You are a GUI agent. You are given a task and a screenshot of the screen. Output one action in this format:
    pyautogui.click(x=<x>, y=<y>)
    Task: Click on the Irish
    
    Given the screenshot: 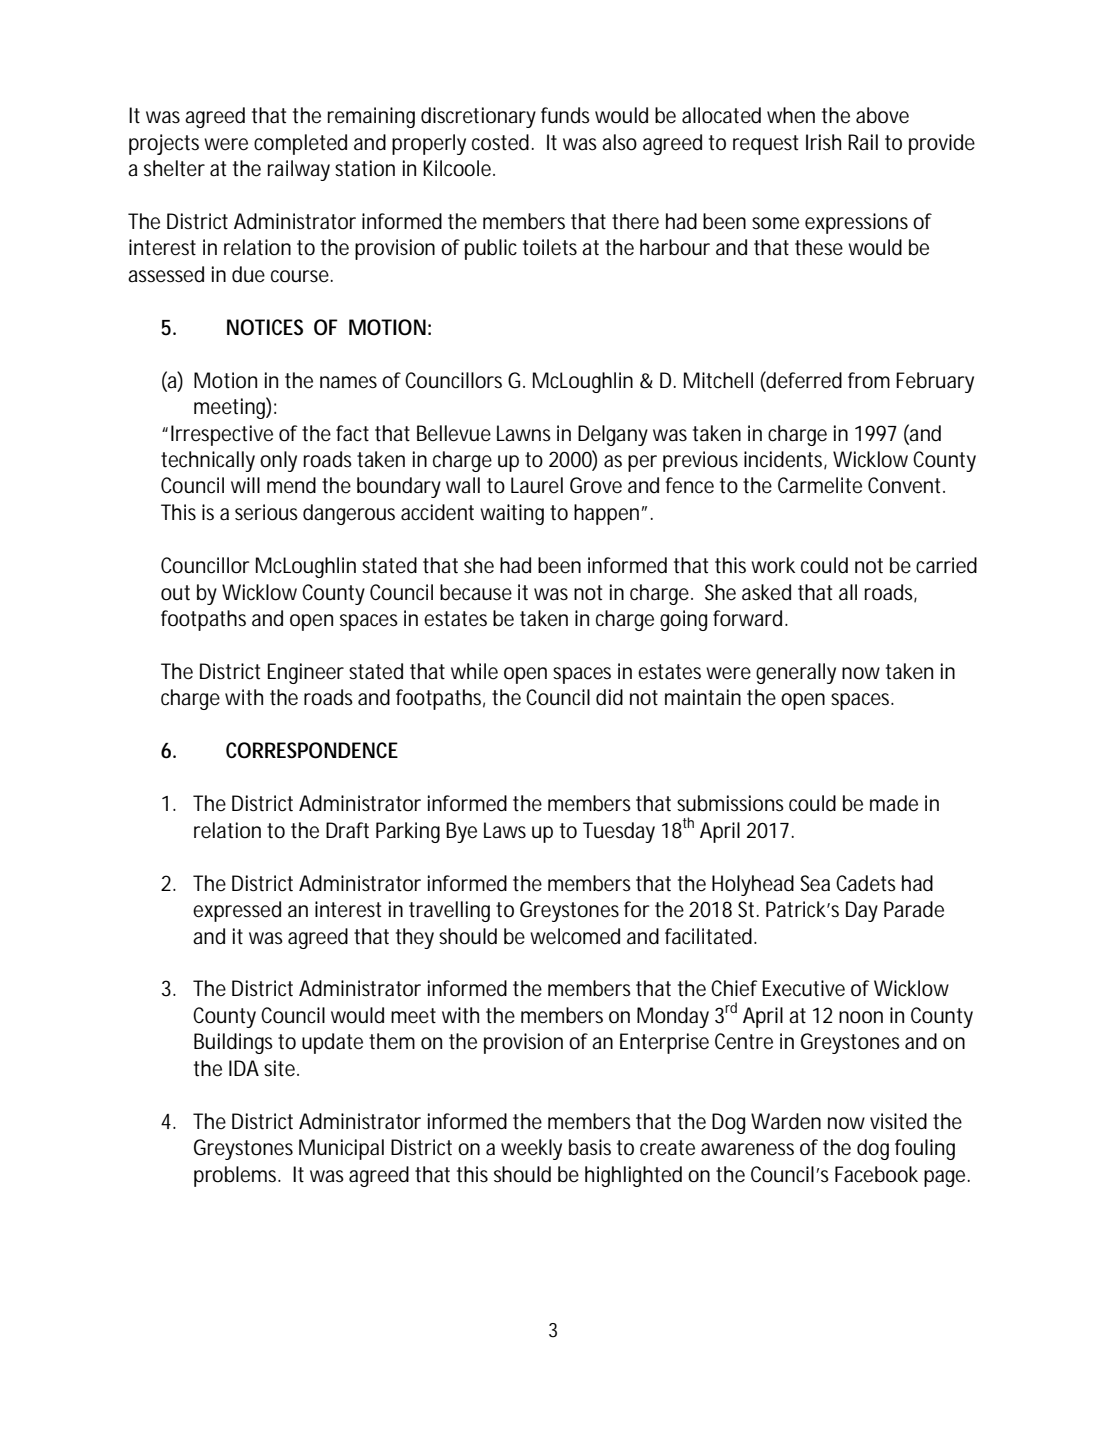 What is the action you would take?
    pyautogui.click(x=823, y=142)
